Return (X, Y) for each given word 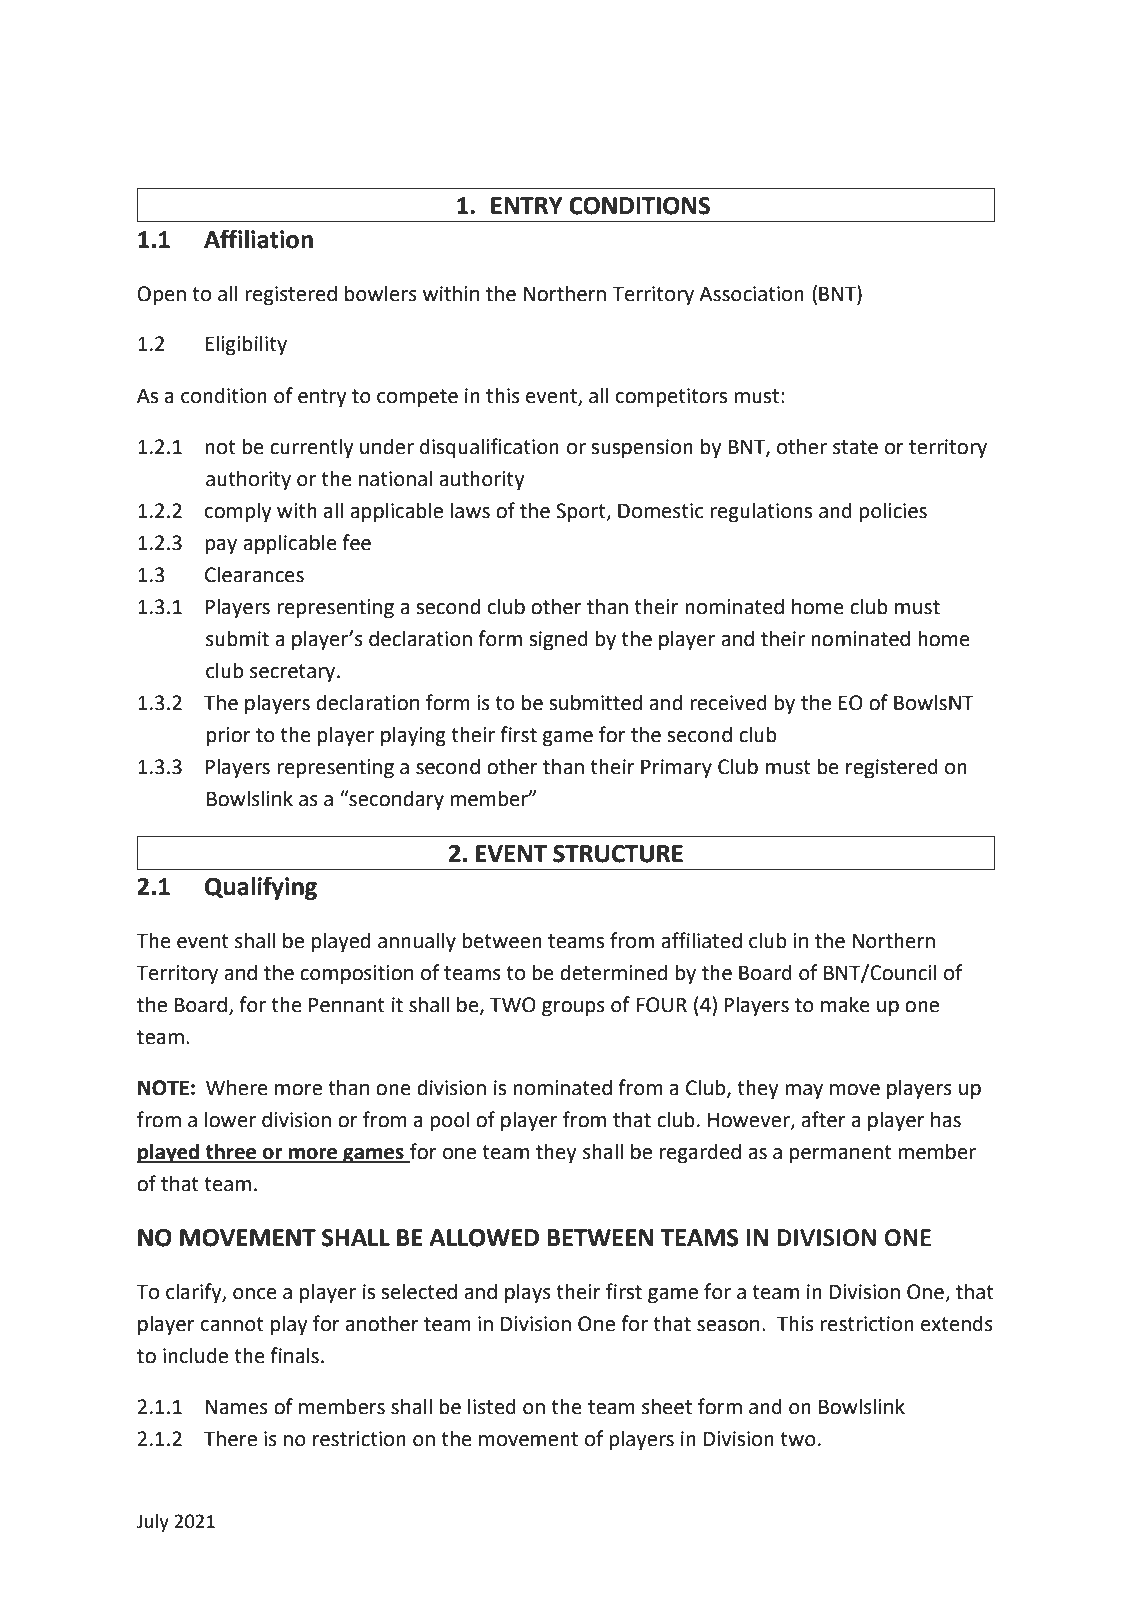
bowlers (381, 293)
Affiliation (258, 239)
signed (558, 640)
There (230, 1438)
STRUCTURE (618, 854)
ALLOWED (484, 1238)
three (231, 1152)
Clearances (254, 574)
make (845, 1004)
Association (751, 294)
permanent (841, 1154)
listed (492, 1406)
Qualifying (261, 888)
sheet (667, 1406)
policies (893, 512)
